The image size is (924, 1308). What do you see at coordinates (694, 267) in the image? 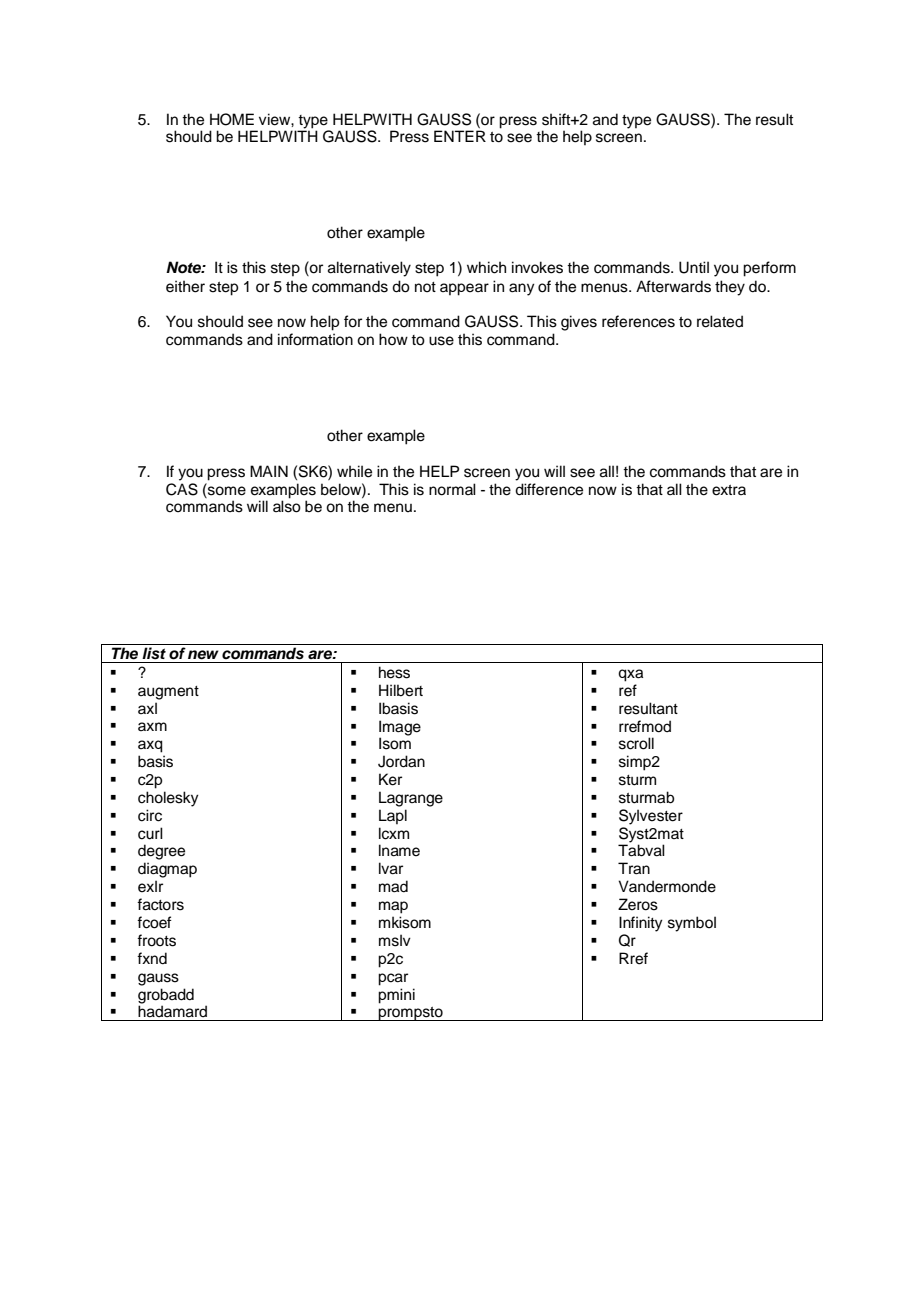
I see `Until` at bounding box center [694, 267].
